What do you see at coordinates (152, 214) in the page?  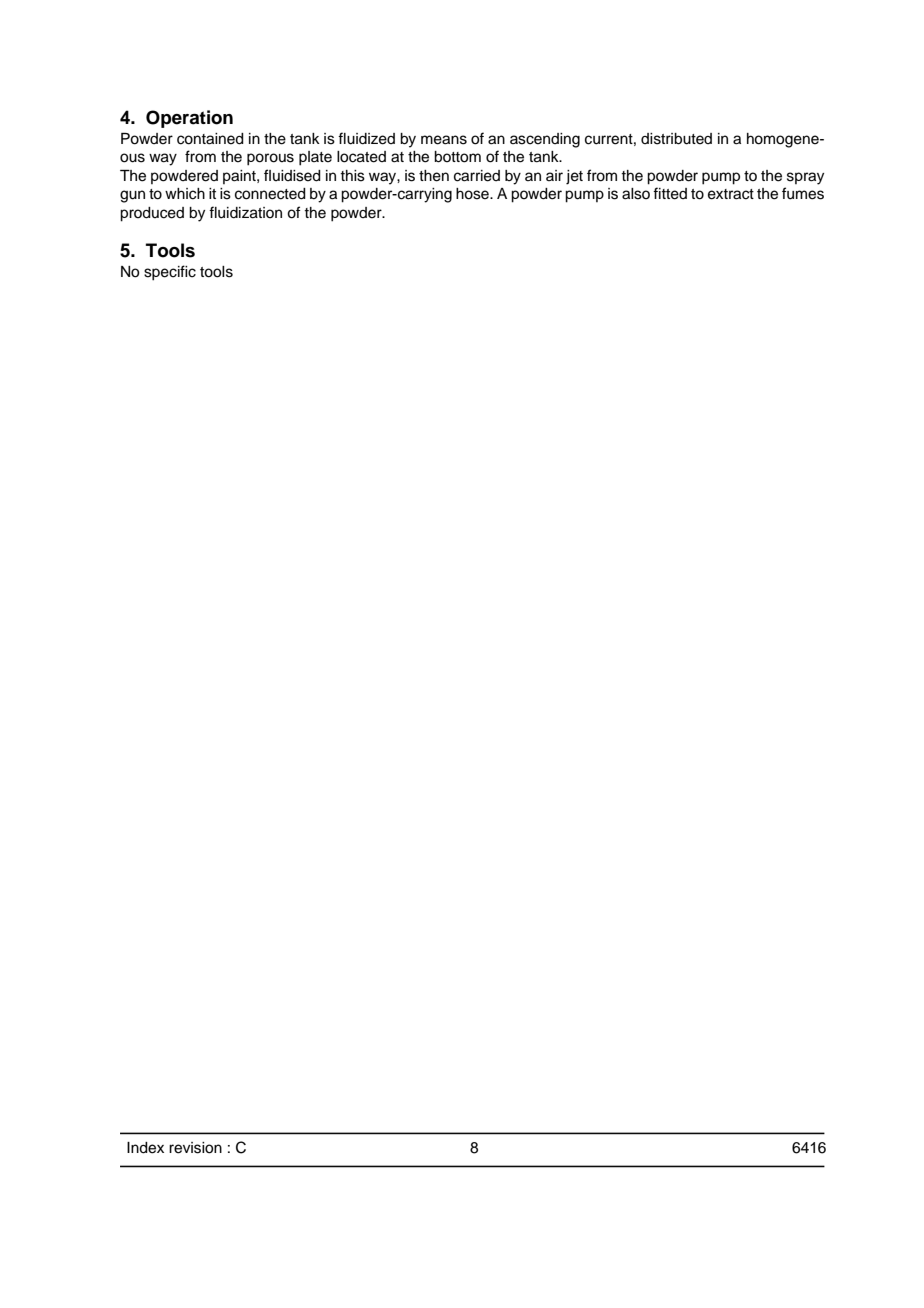 I see `produced` at bounding box center [152, 214].
